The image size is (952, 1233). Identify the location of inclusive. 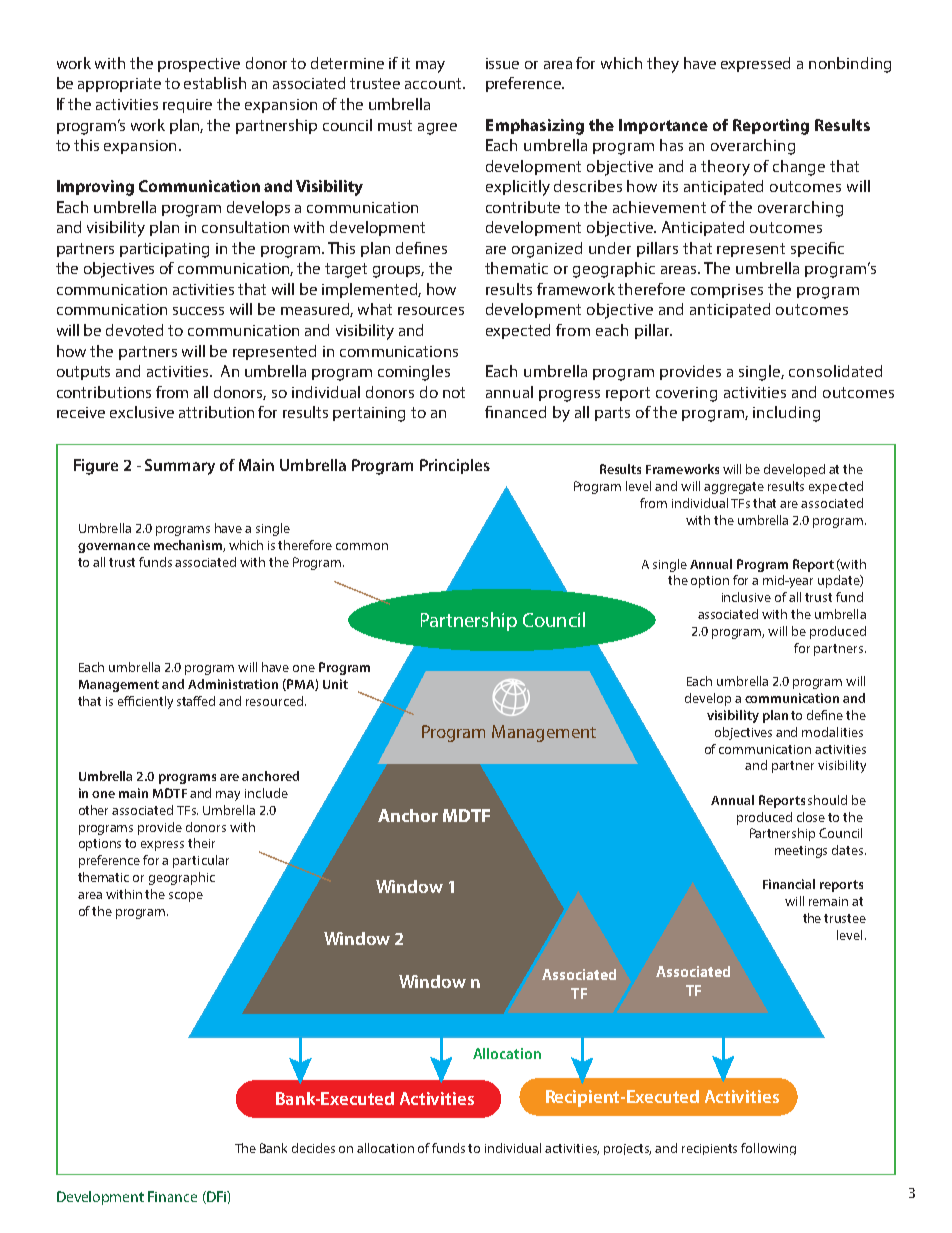
(746, 597).
